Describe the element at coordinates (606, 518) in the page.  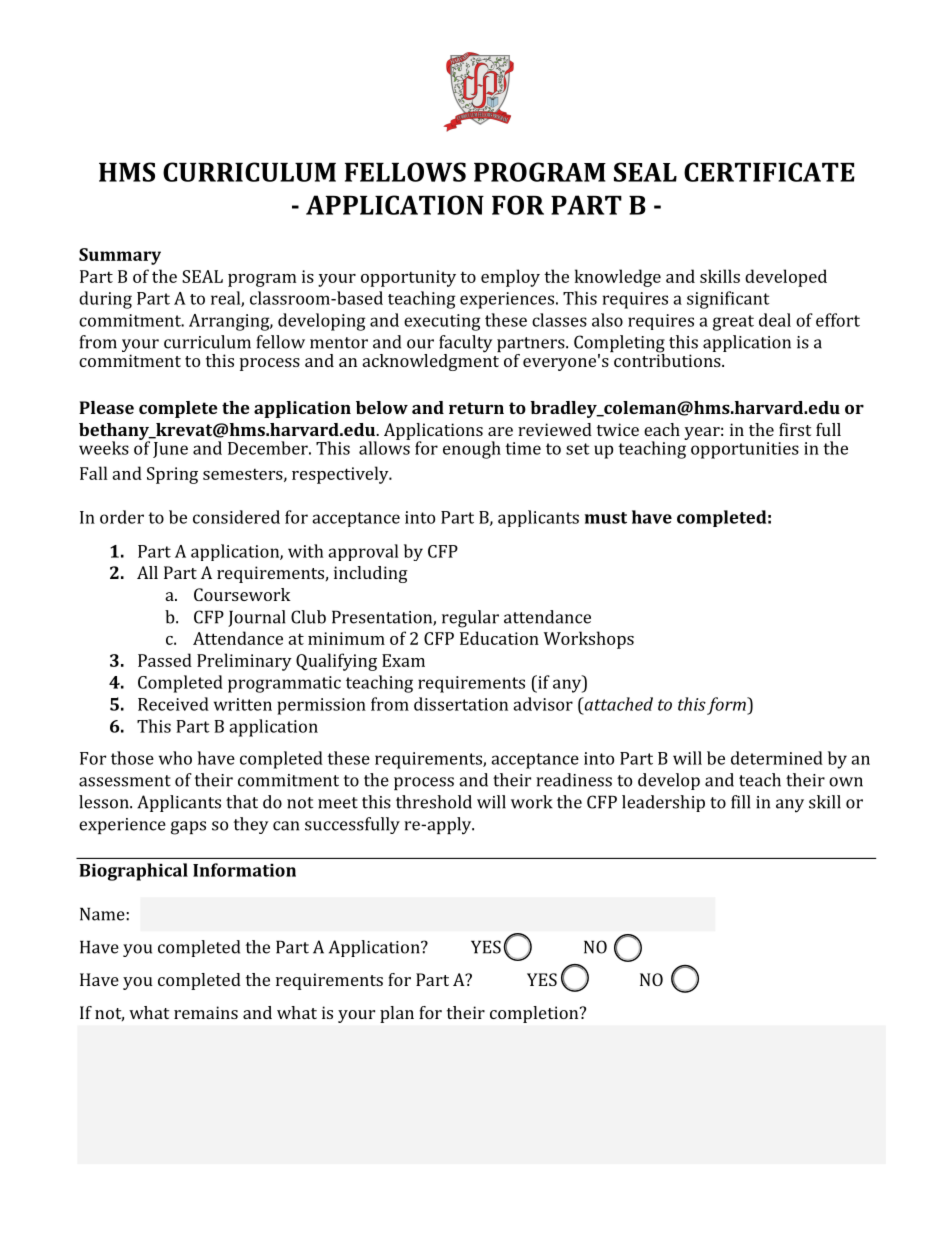
I see `must` at that location.
